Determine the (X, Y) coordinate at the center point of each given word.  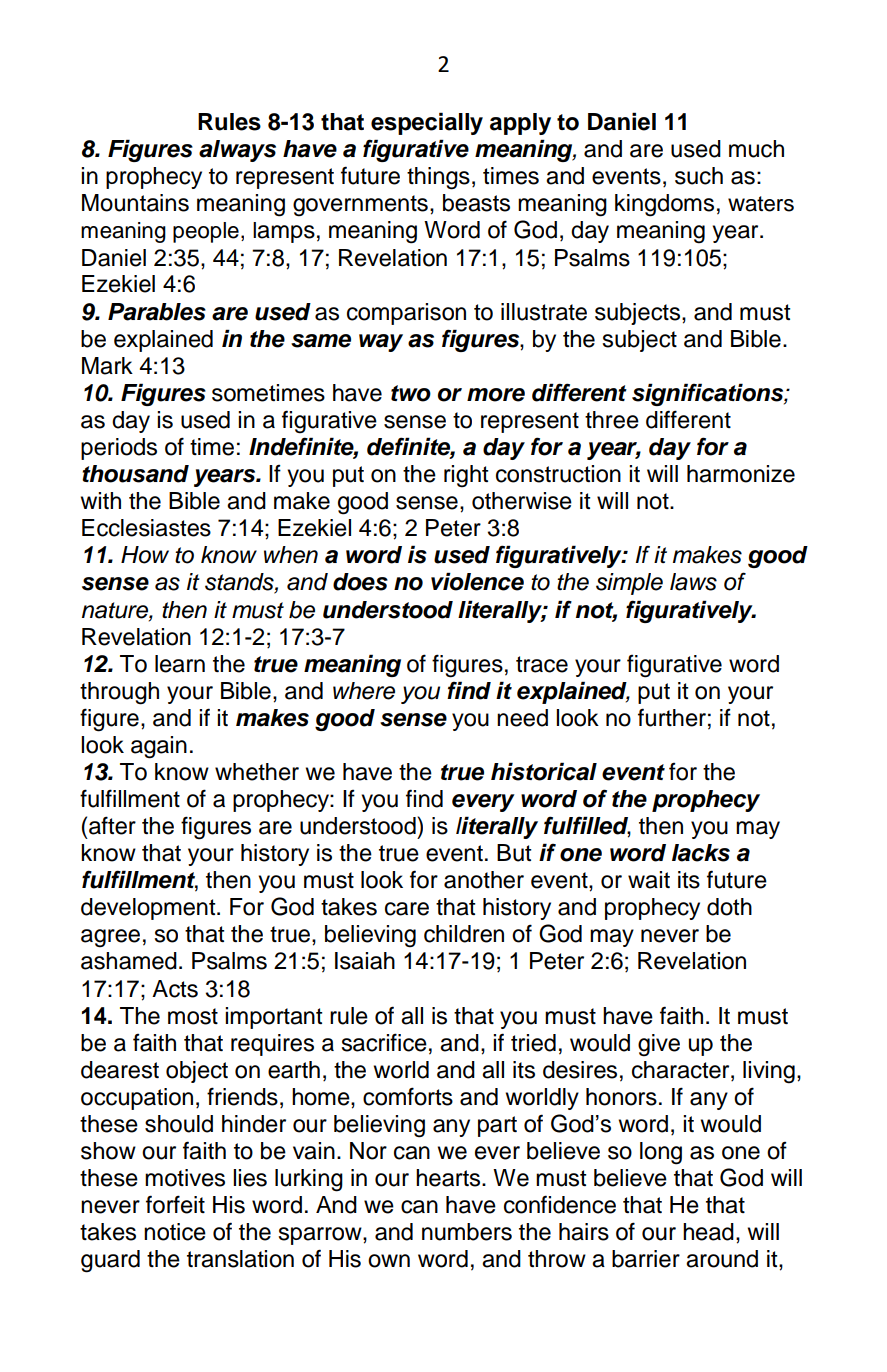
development (149, 909)
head (708, 1232)
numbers (467, 1232)
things (438, 178)
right (466, 476)
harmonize (741, 474)
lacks (701, 853)
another (484, 880)
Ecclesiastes (146, 528)
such (699, 176)
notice (175, 1232)
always (237, 151)
